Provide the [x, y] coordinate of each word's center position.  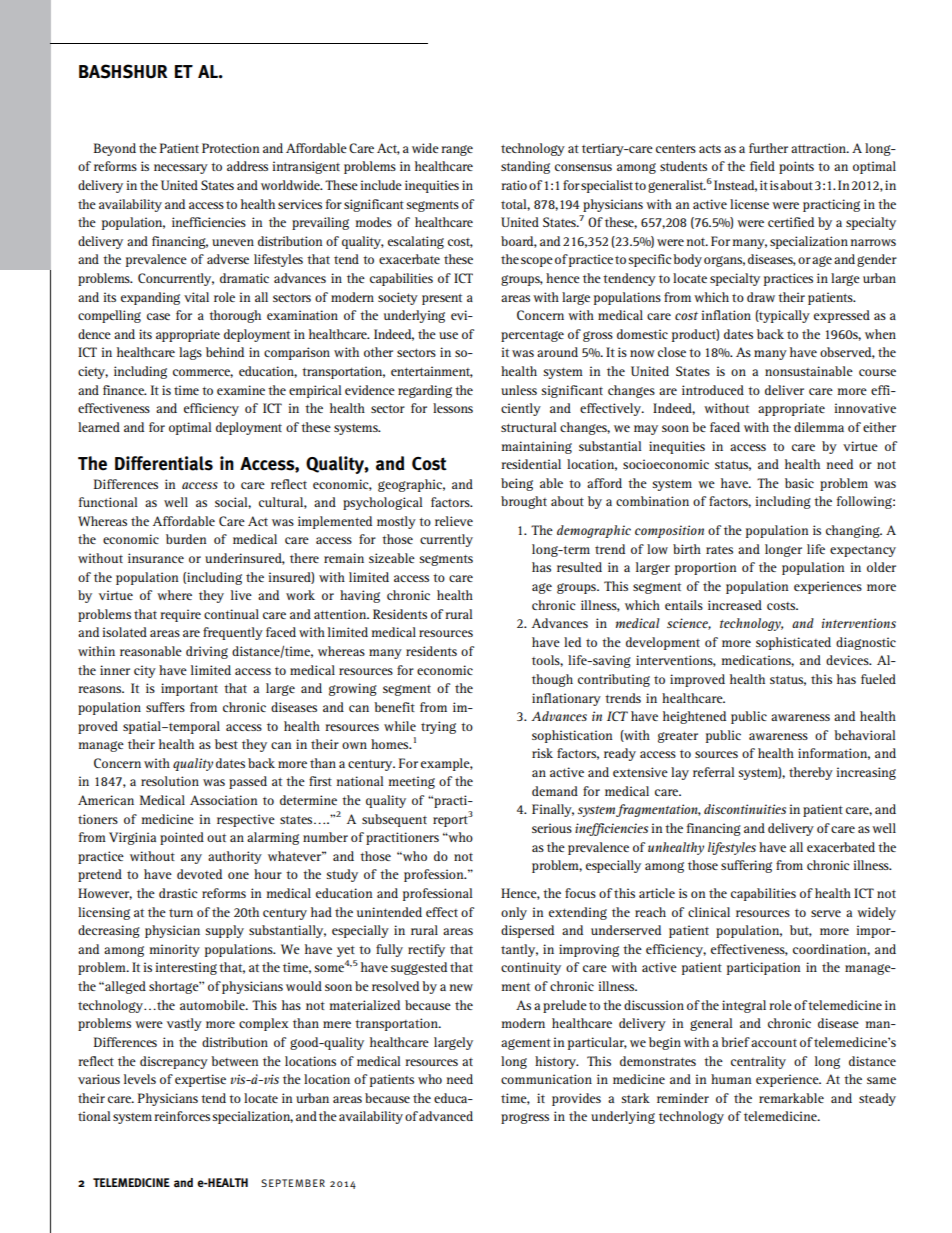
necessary [181, 169]
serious [552, 828]
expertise [200, 1080]
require [180, 615]
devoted [199, 874]
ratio [514, 185]
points [796, 167]
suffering [746, 866]
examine [241, 390]
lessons [453, 408]
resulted [579, 567]
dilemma [819, 427]
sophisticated [793, 643]
